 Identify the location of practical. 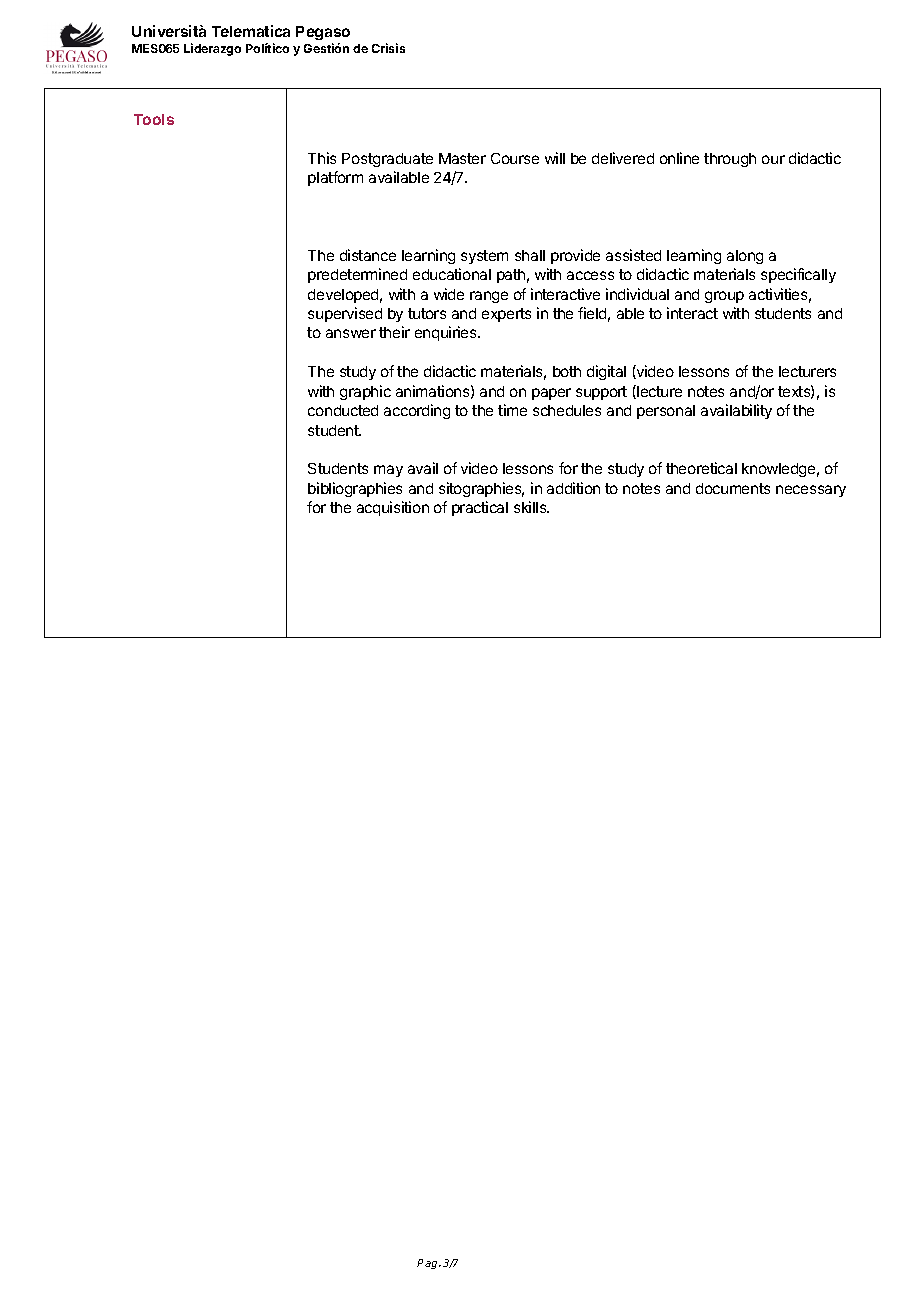
(480, 508).
